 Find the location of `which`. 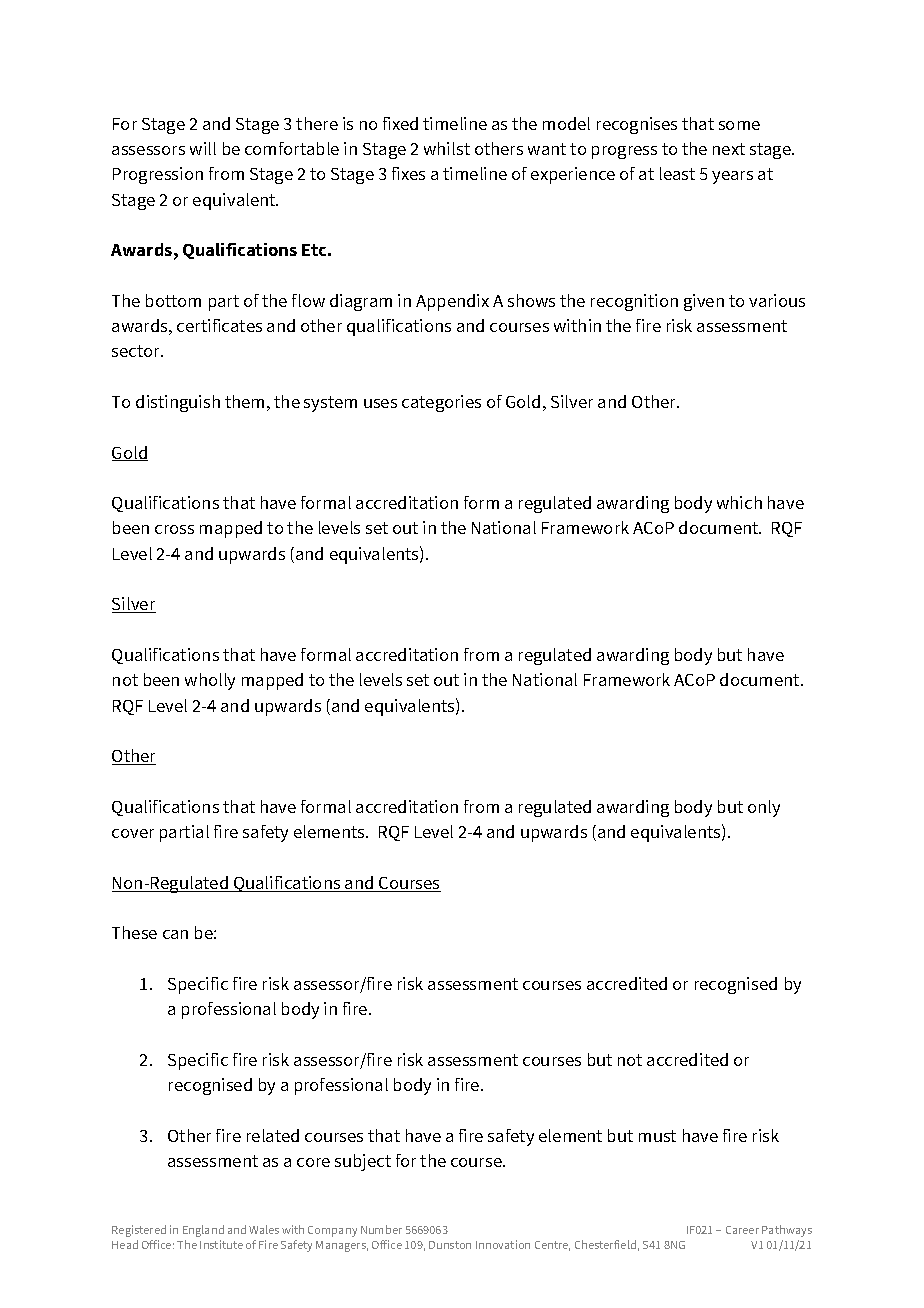

which is located at coordinates (739, 502).
